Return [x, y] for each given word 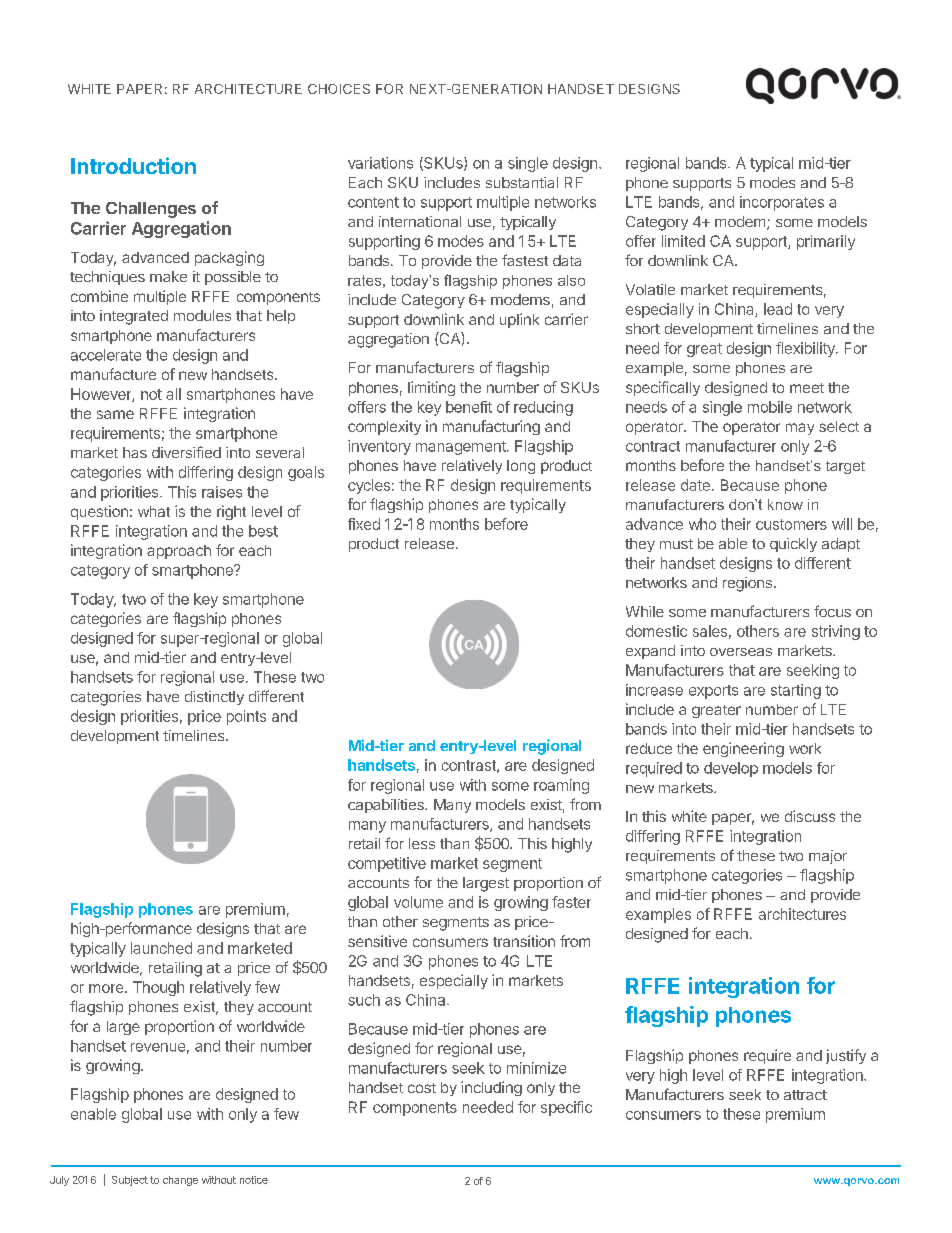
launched [161, 948]
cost [422, 1088]
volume [418, 902]
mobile [770, 407]
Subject [130, 1181]
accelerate [106, 355]
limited [683, 241]
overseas [741, 652]
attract [805, 1095]
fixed [364, 524]
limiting [431, 388]
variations [380, 163]
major [828, 857]
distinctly [214, 698]
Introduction [133, 165]
